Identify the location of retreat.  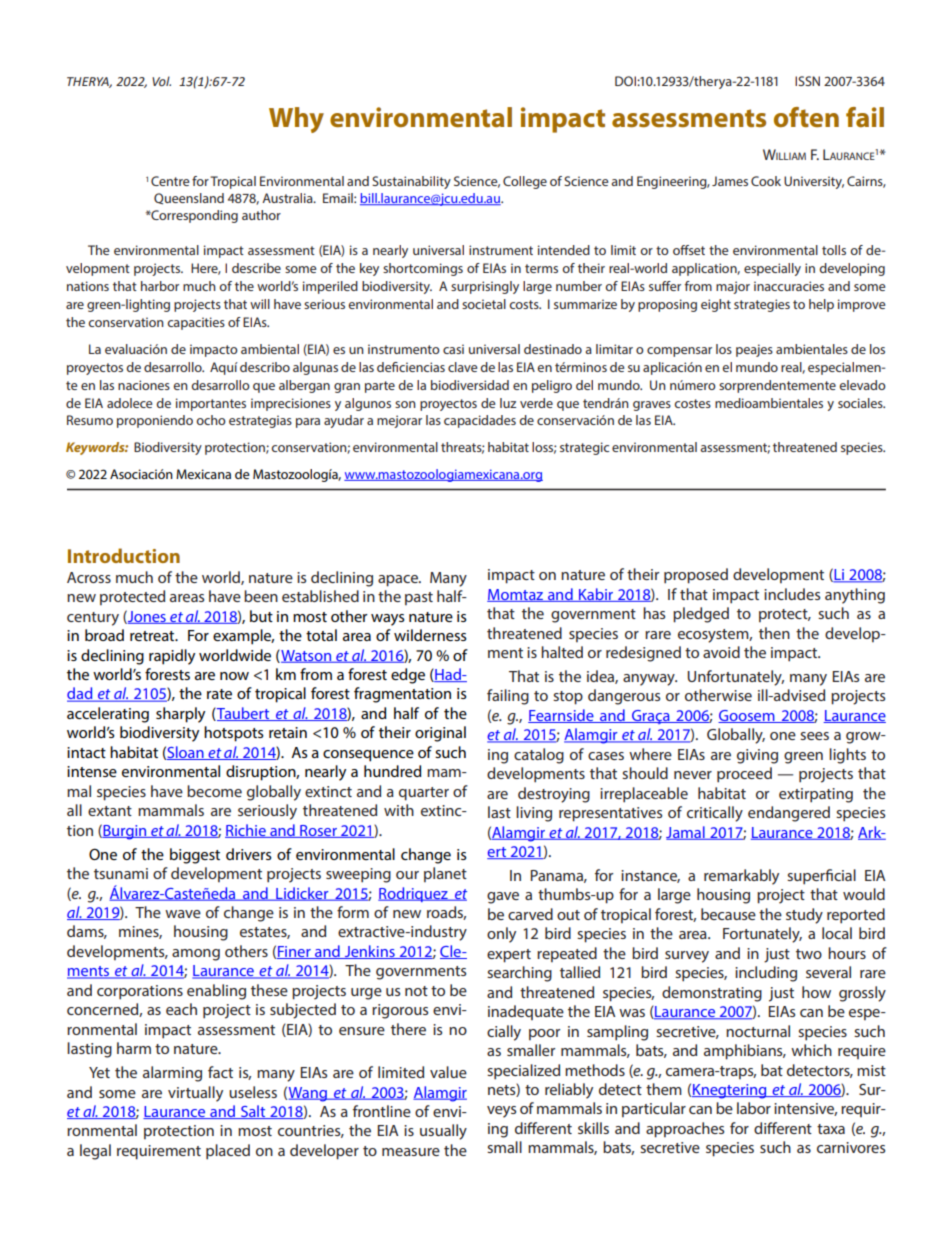
(153, 636).
